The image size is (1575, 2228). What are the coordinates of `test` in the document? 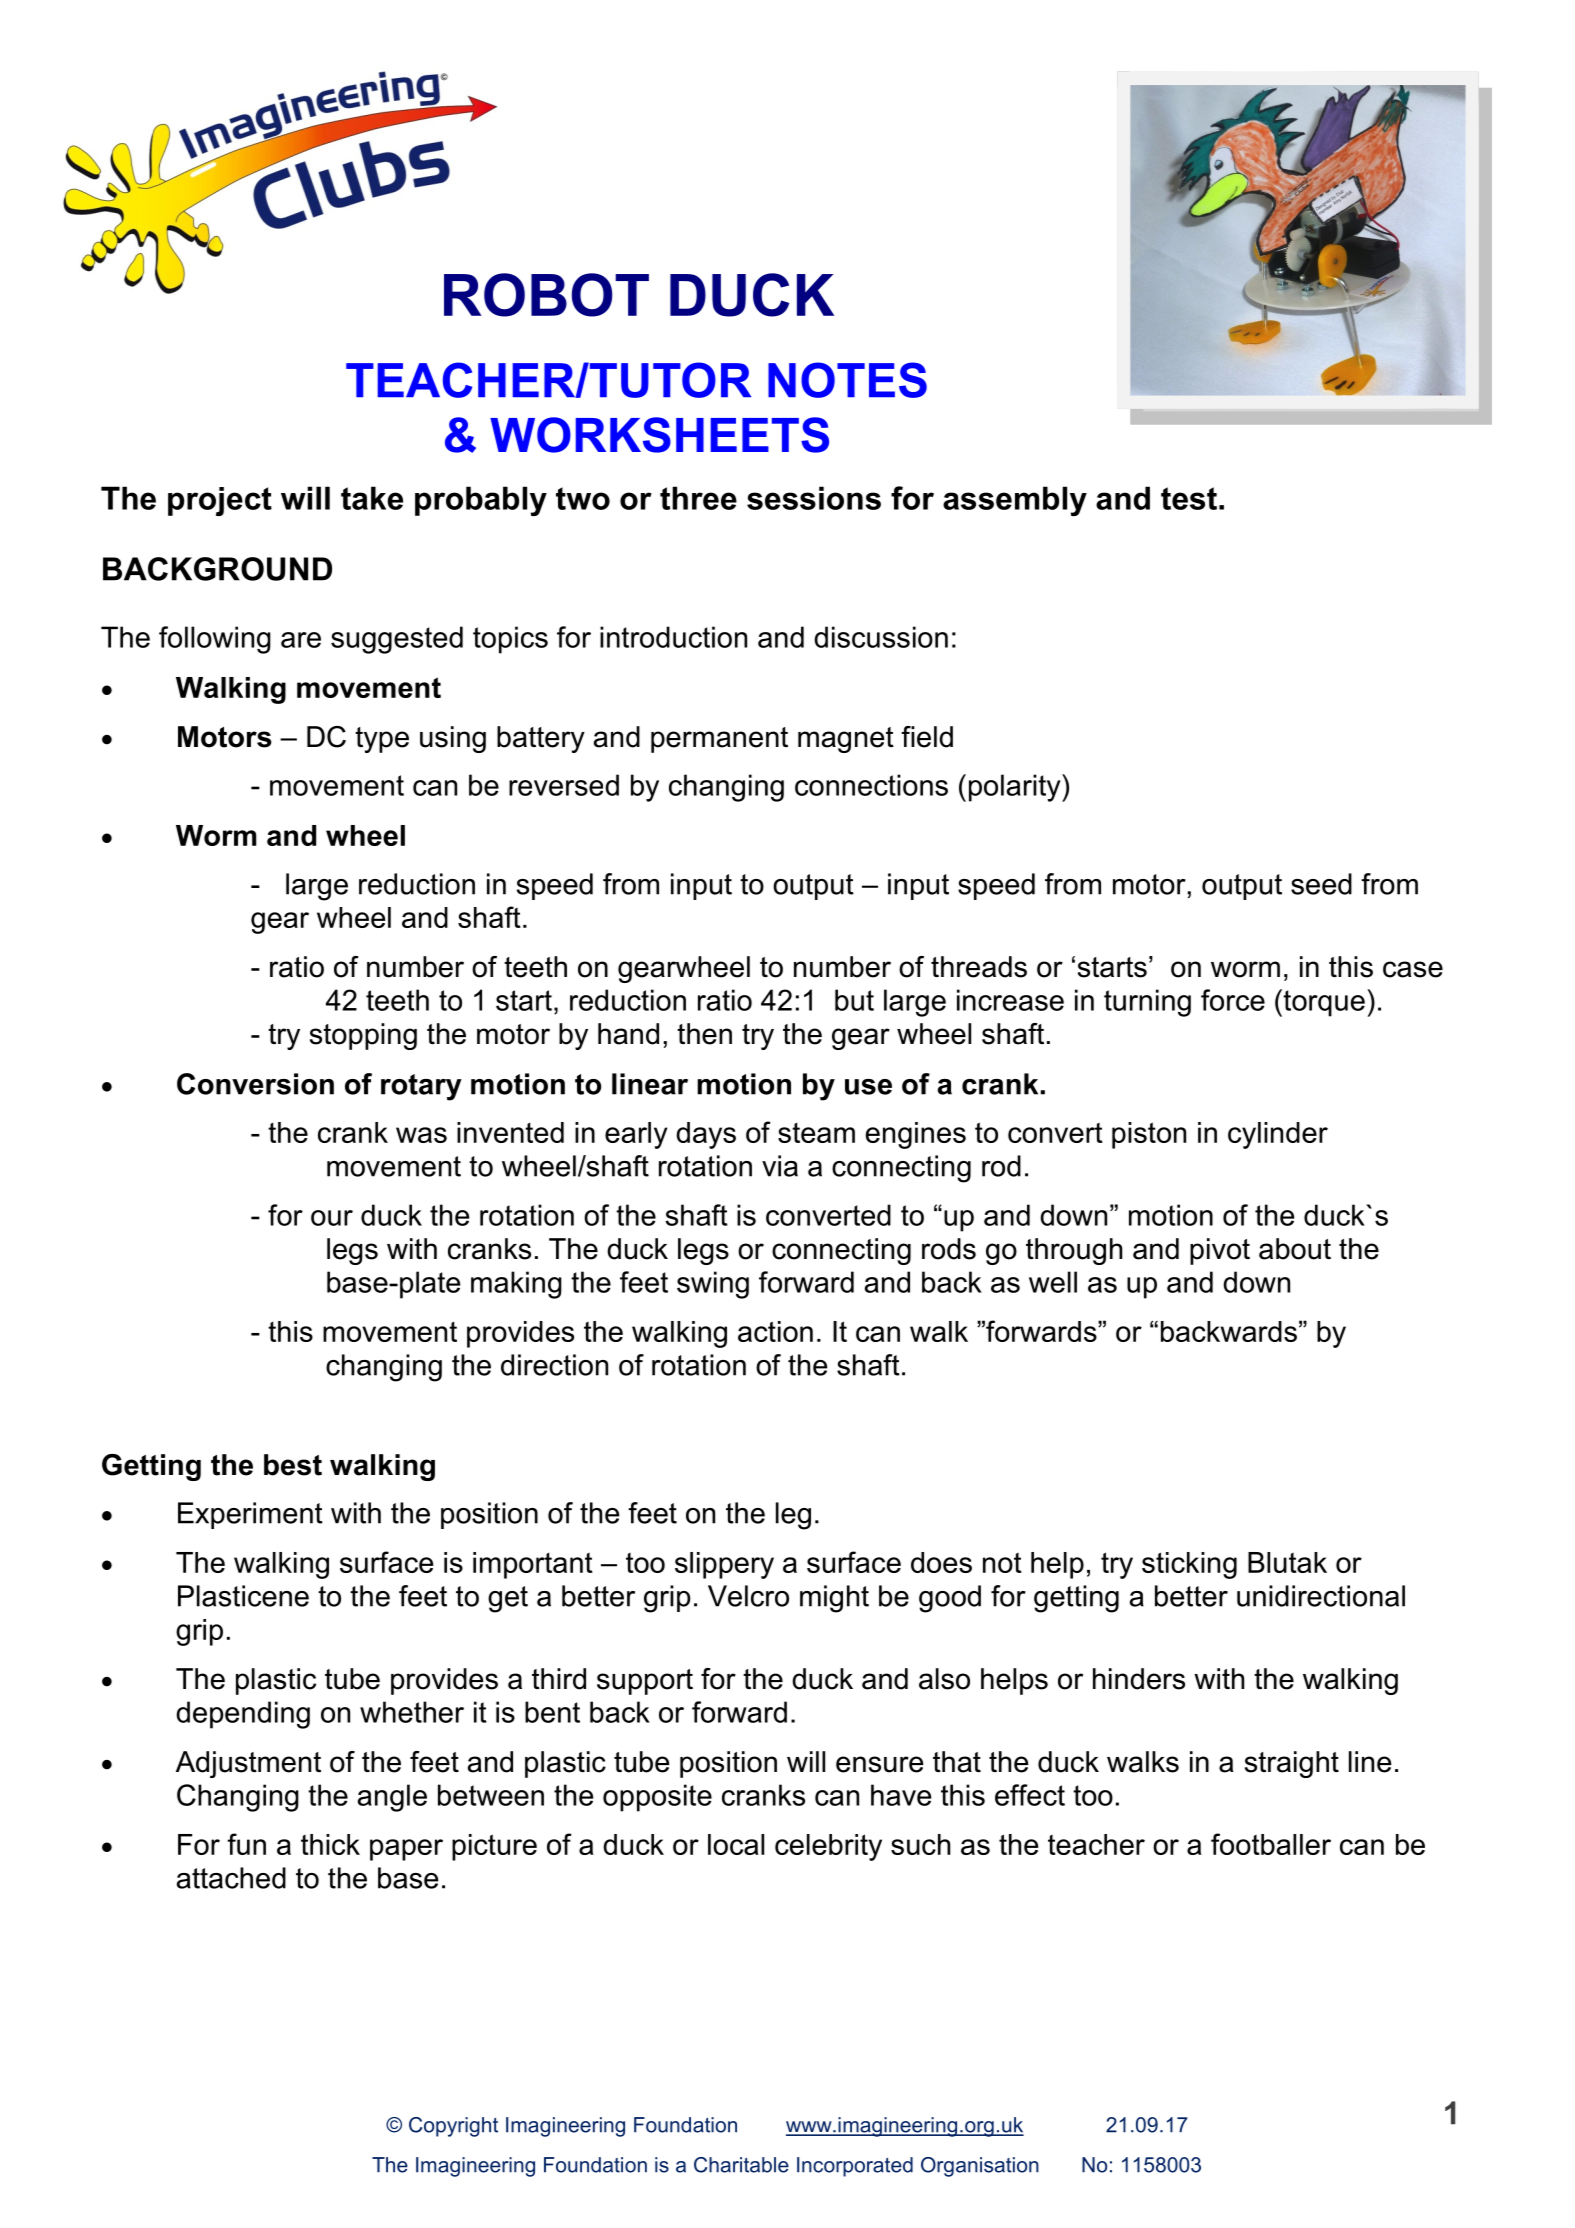 It's located at (1189, 498).
